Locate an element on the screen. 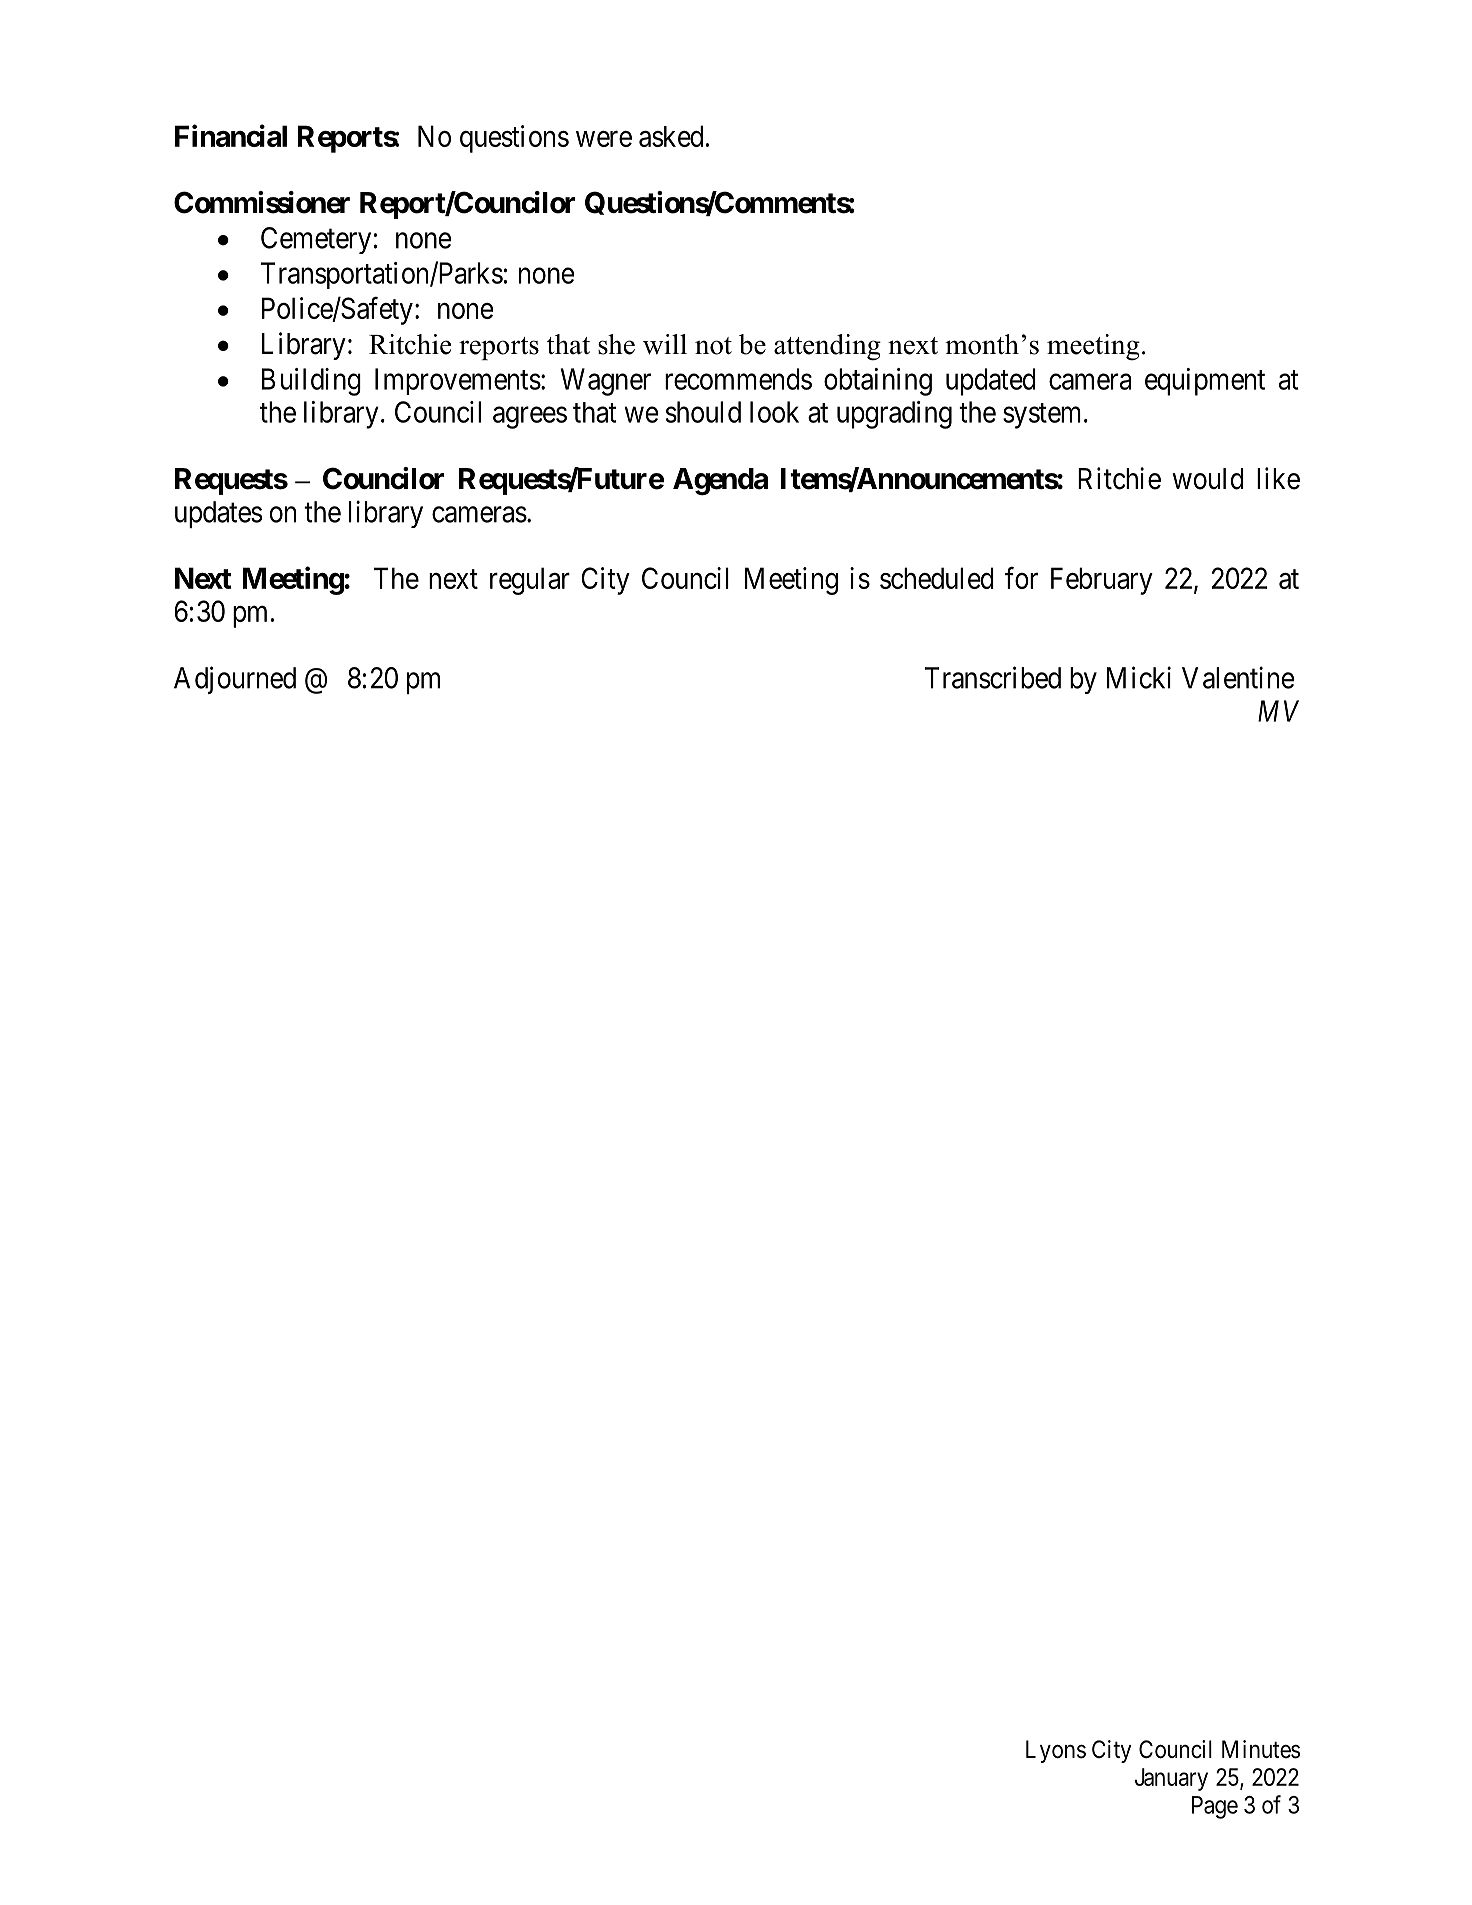 This screenshot has height=1905, width=1472. Minutes is located at coordinates (1261, 1749).
